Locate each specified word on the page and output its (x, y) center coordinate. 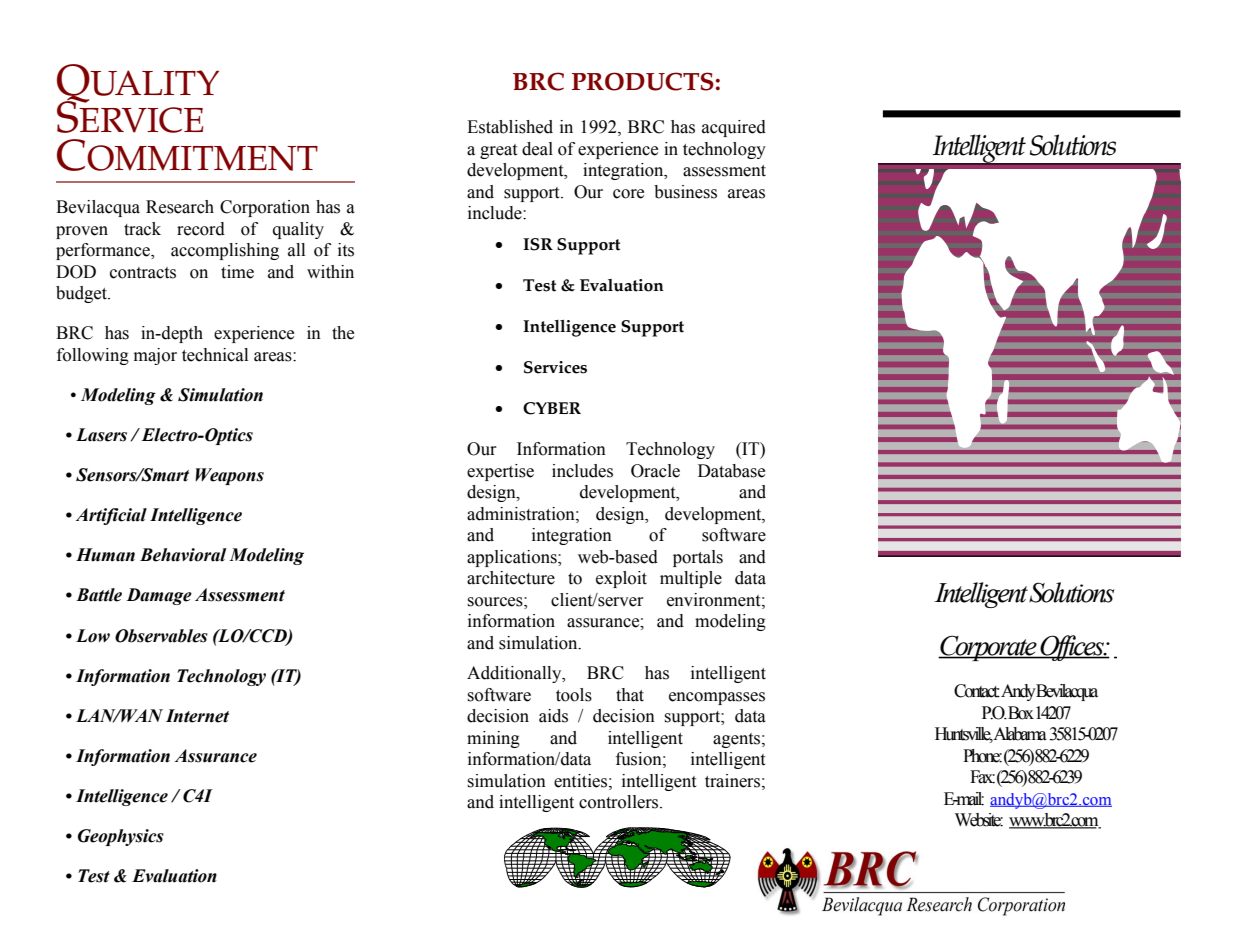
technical (215, 355)
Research (180, 207)
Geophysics (121, 837)
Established (510, 127)
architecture (511, 578)
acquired (734, 128)
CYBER (552, 408)
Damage (159, 596)
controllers (620, 802)
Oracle (655, 471)
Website (979, 820)
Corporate (988, 648)
